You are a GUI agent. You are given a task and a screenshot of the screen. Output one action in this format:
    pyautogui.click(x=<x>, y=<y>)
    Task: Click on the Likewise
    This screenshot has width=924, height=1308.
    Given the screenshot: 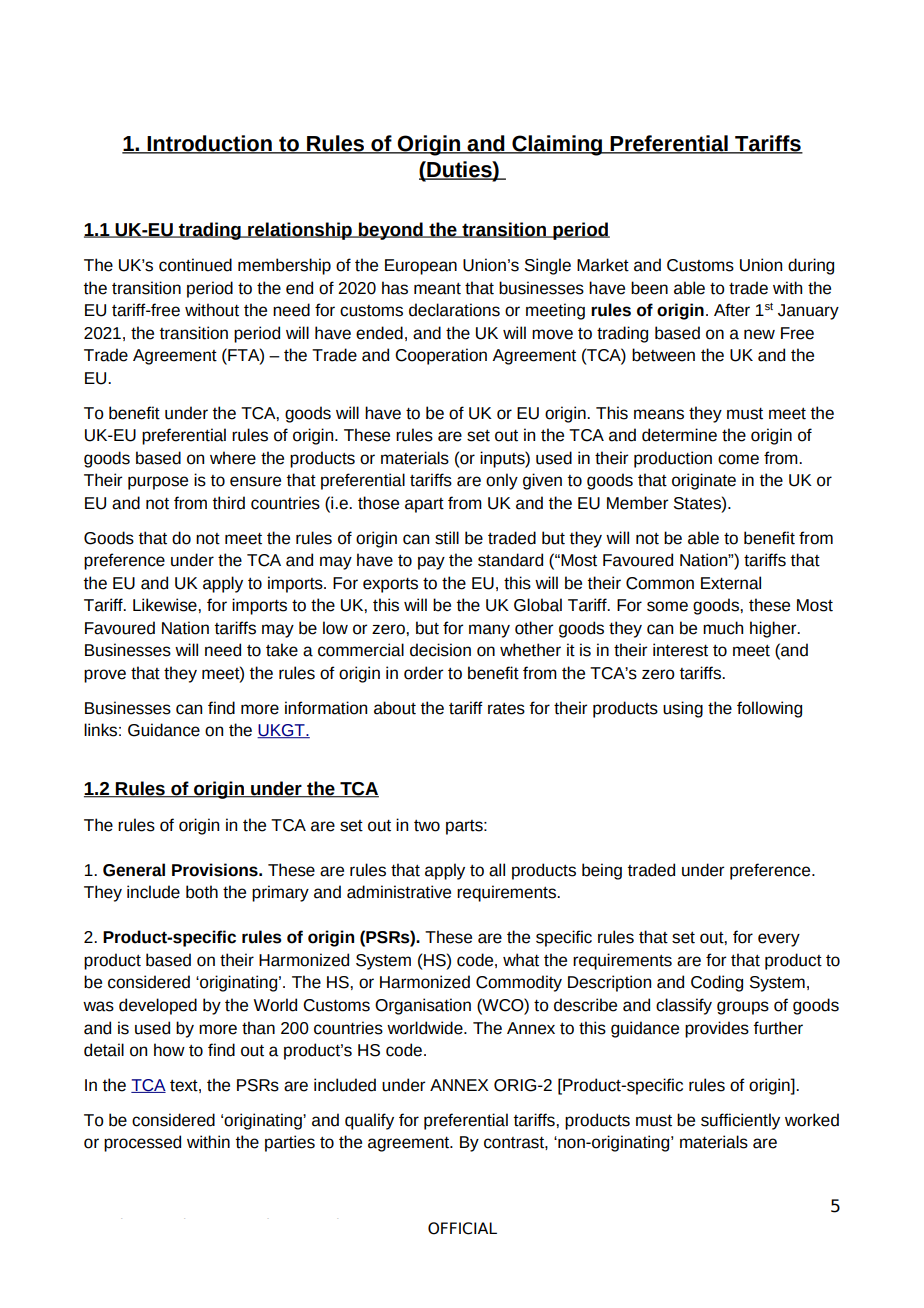 What is the action you would take?
    pyautogui.click(x=166, y=605)
